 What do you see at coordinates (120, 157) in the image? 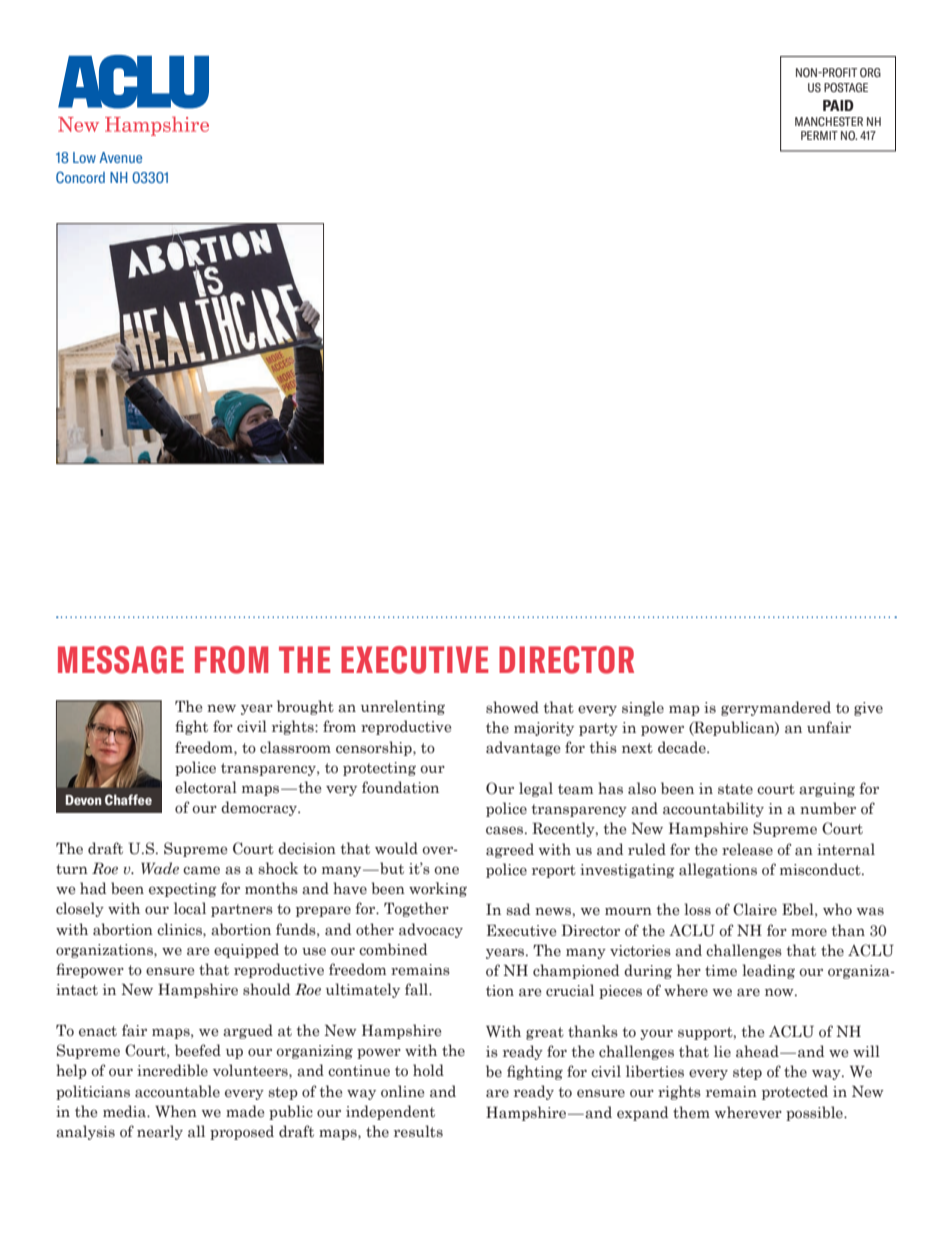
I see `Avenue` at bounding box center [120, 157].
